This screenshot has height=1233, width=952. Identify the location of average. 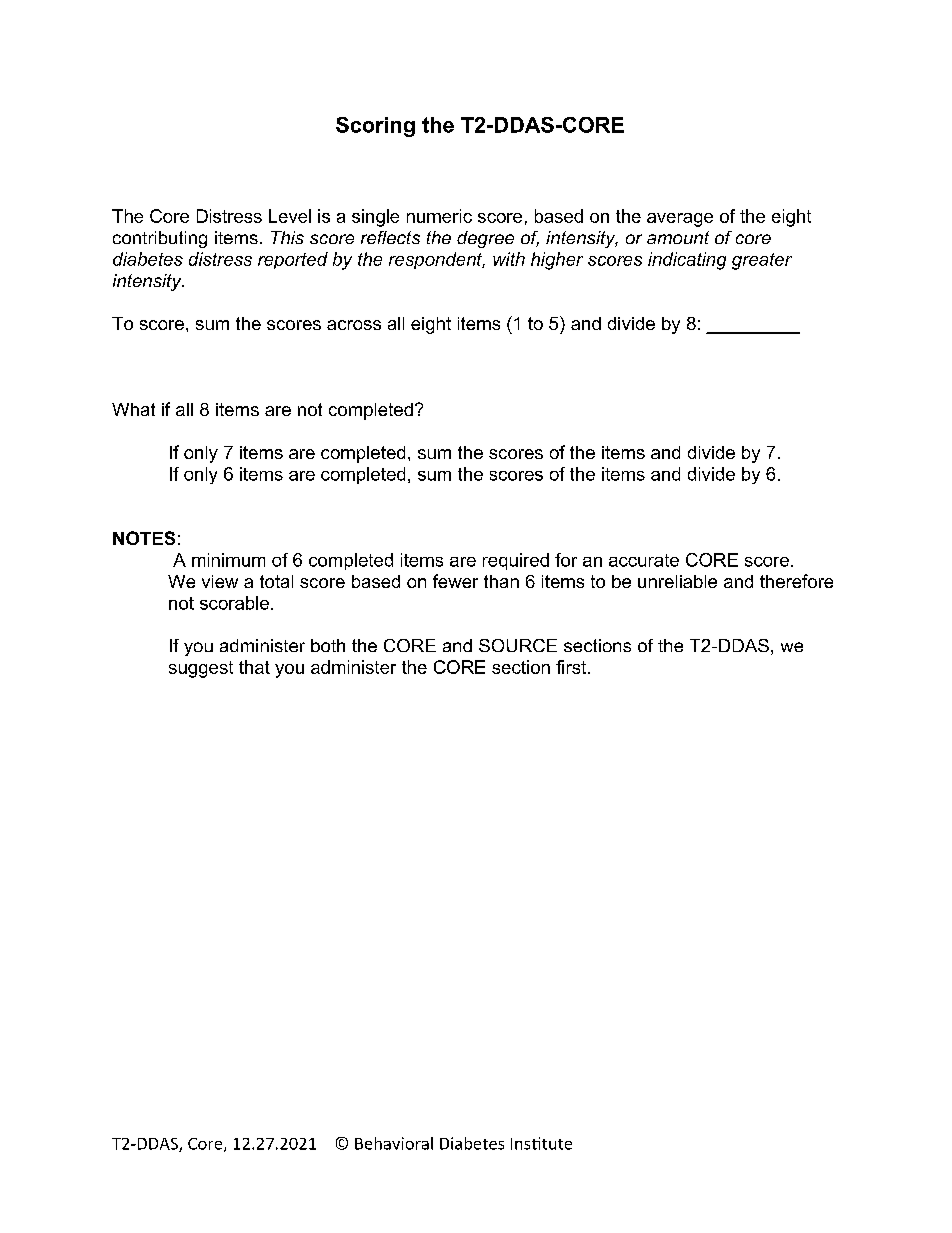
(680, 220).
